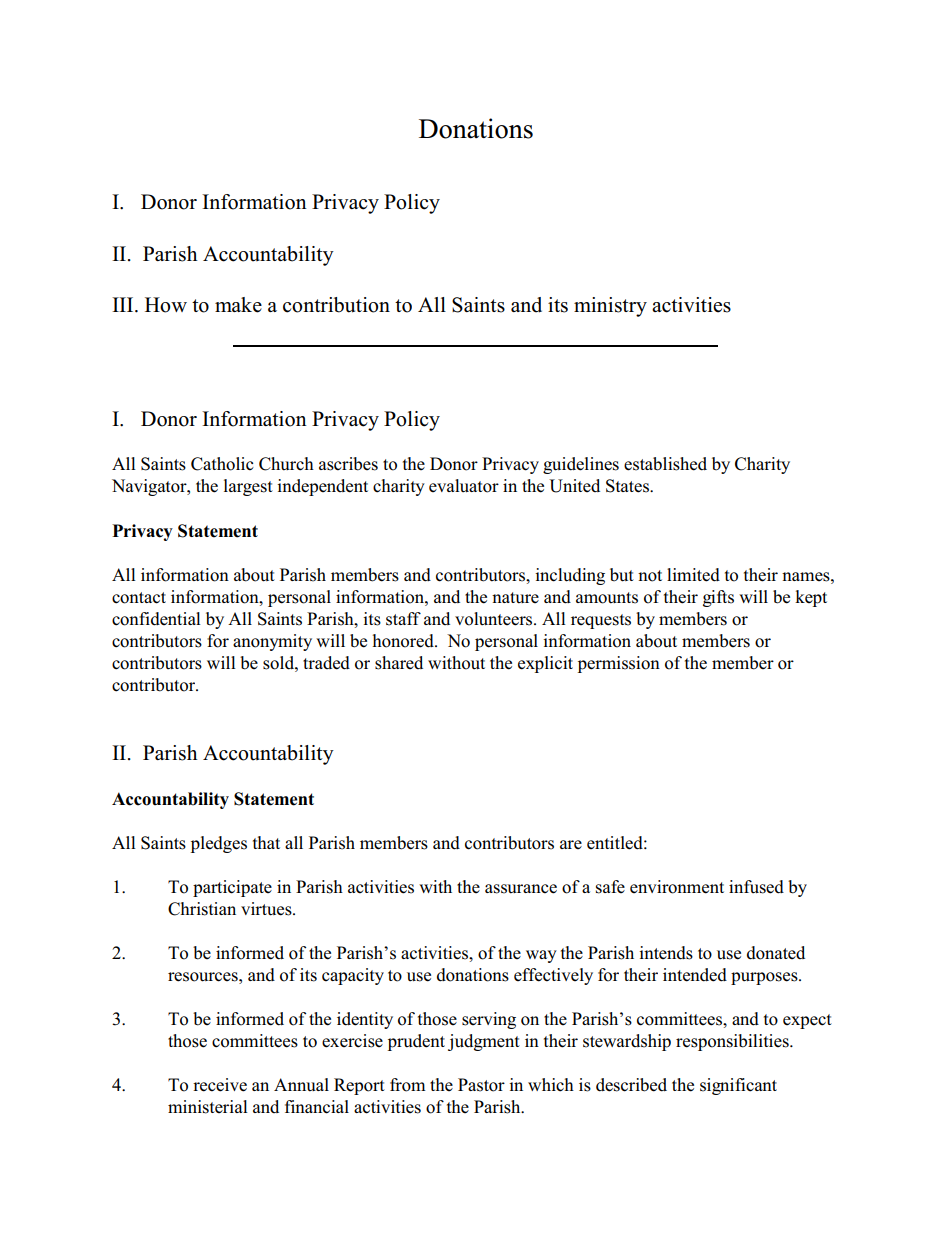 This image has height=1233, width=952. What do you see at coordinates (399, 663) in the image?
I see `shared` at bounding box center [399, 663].
